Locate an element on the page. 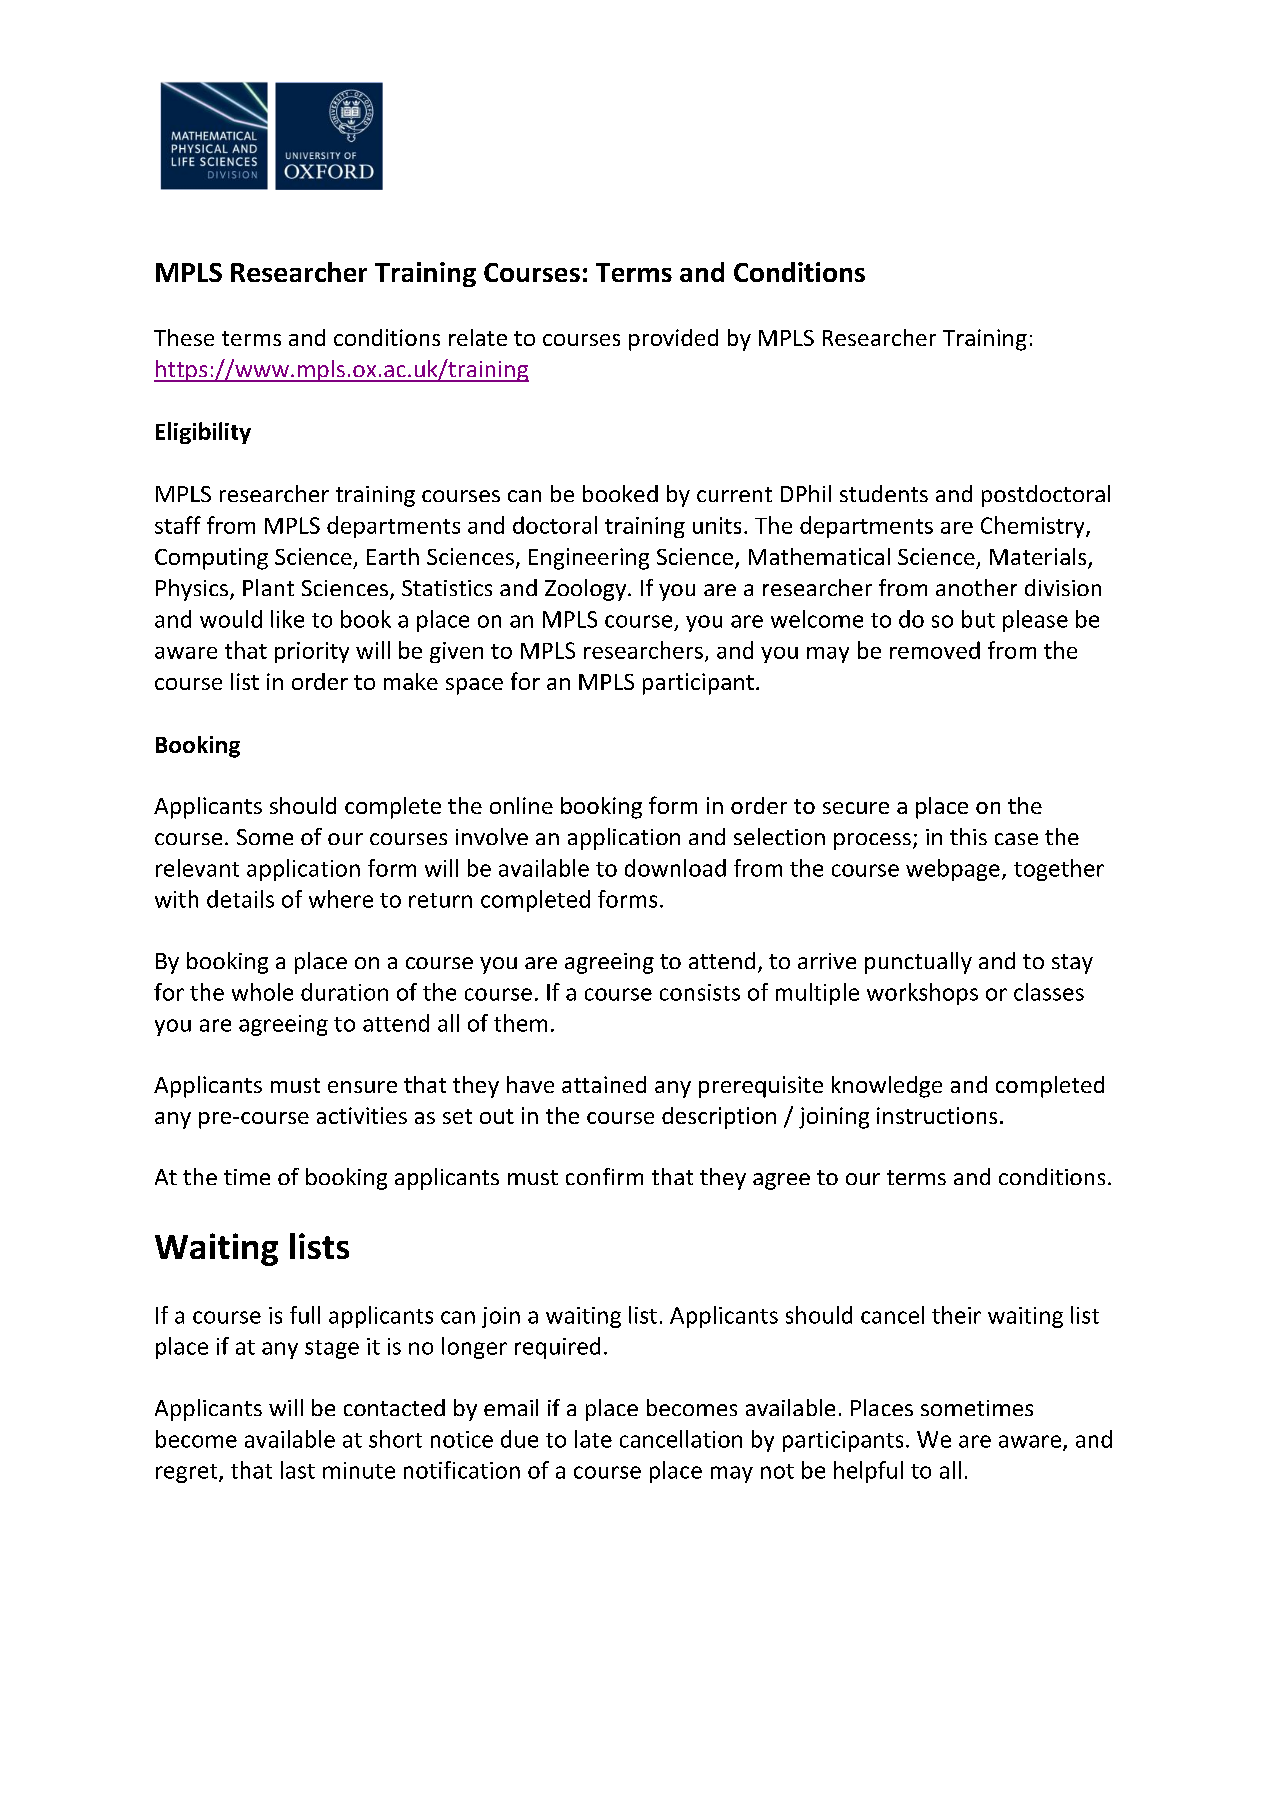  helpful is located at coordinates (868, 1472).
